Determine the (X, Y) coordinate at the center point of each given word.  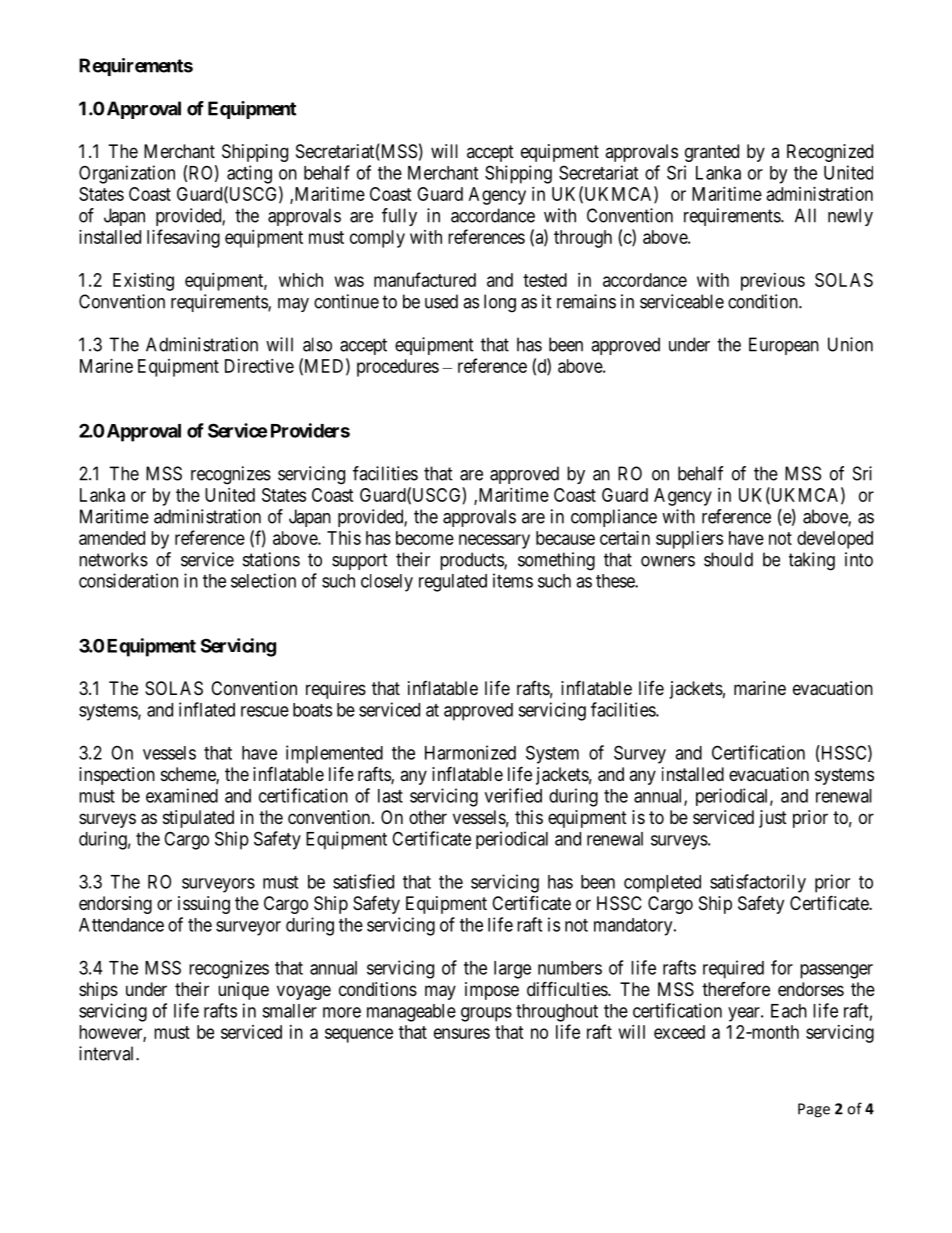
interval (108, 1053)
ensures (462, 1033)
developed (835, 540)
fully (399, 217)
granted (712, 153)
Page (814, 1110)
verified (513, 795)
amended (112, 538)
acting (249, 174)
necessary (494, 541)
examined (182, 795)
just (773, 819)
